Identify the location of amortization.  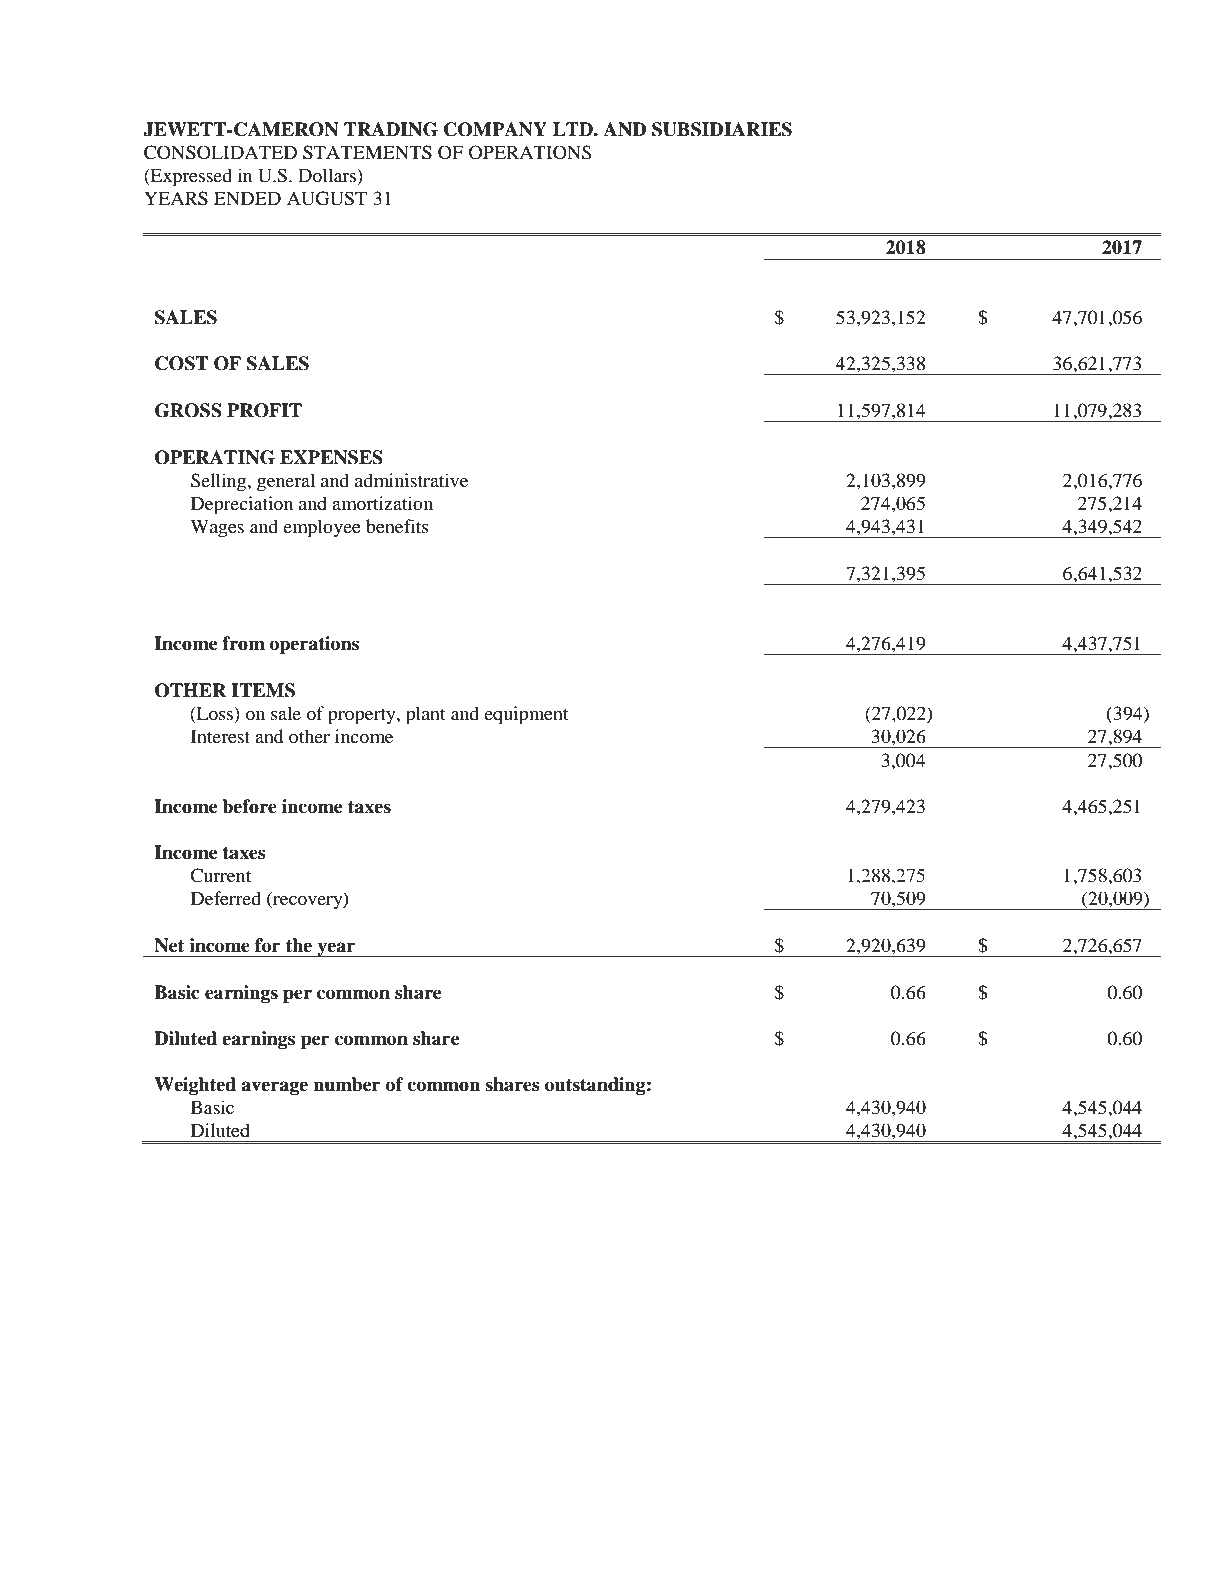
(382, 503).
